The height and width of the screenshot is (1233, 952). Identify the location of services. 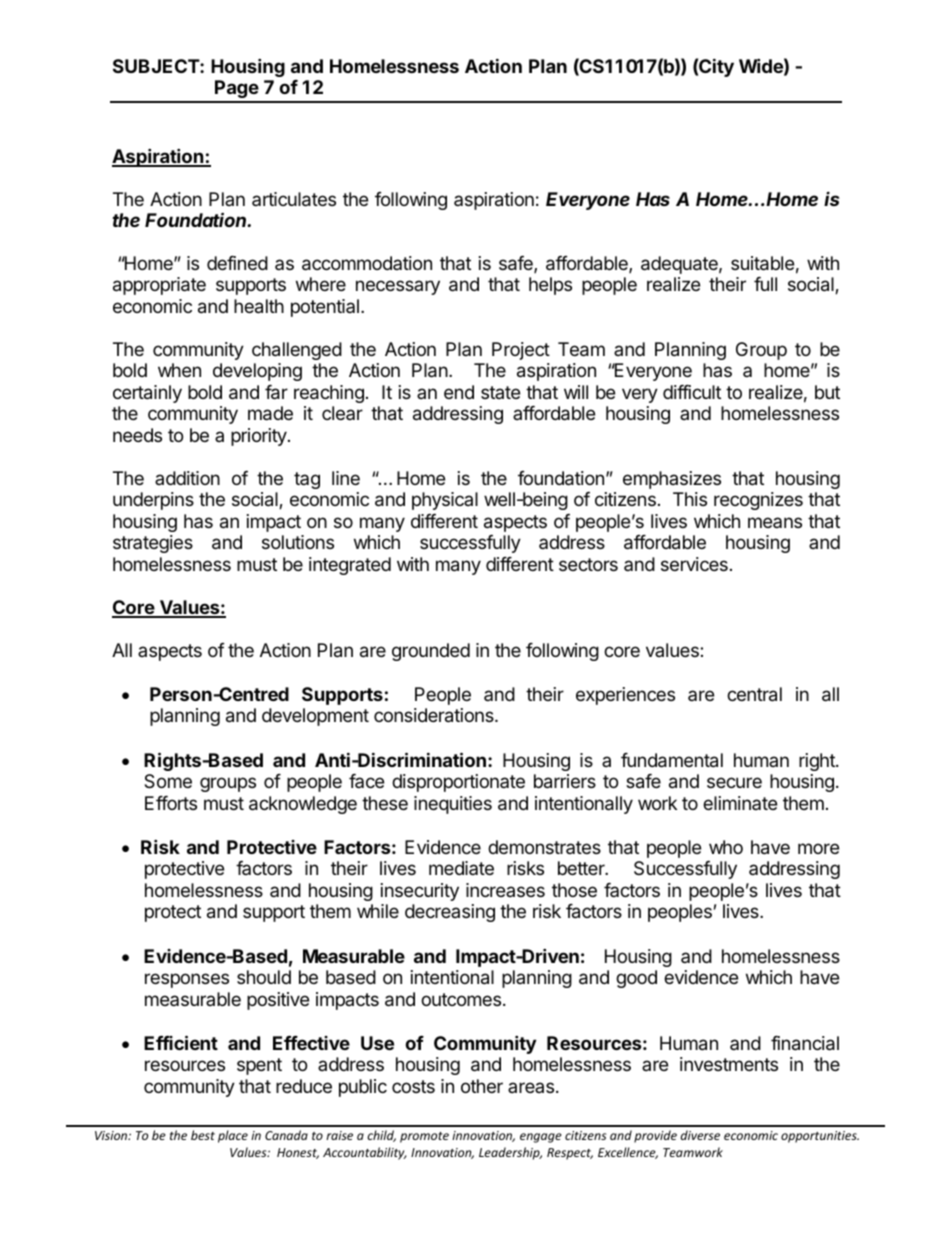
(694, 564).
